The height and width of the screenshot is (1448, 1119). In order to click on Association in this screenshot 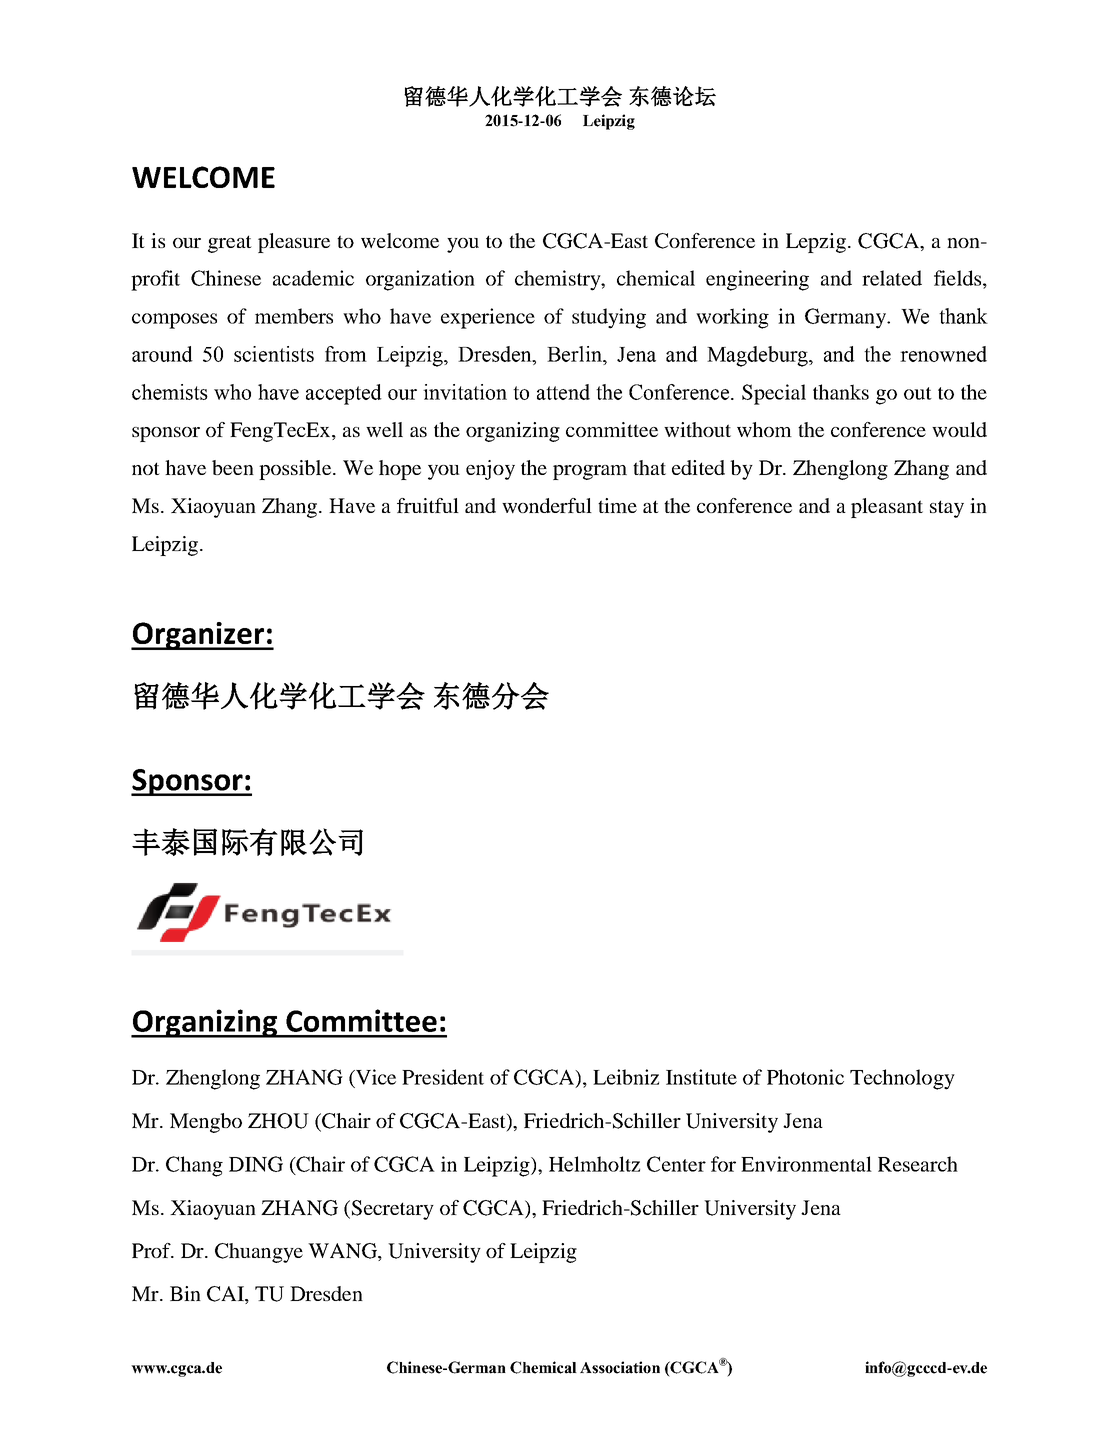, I will do `click(620, 1367)`.
